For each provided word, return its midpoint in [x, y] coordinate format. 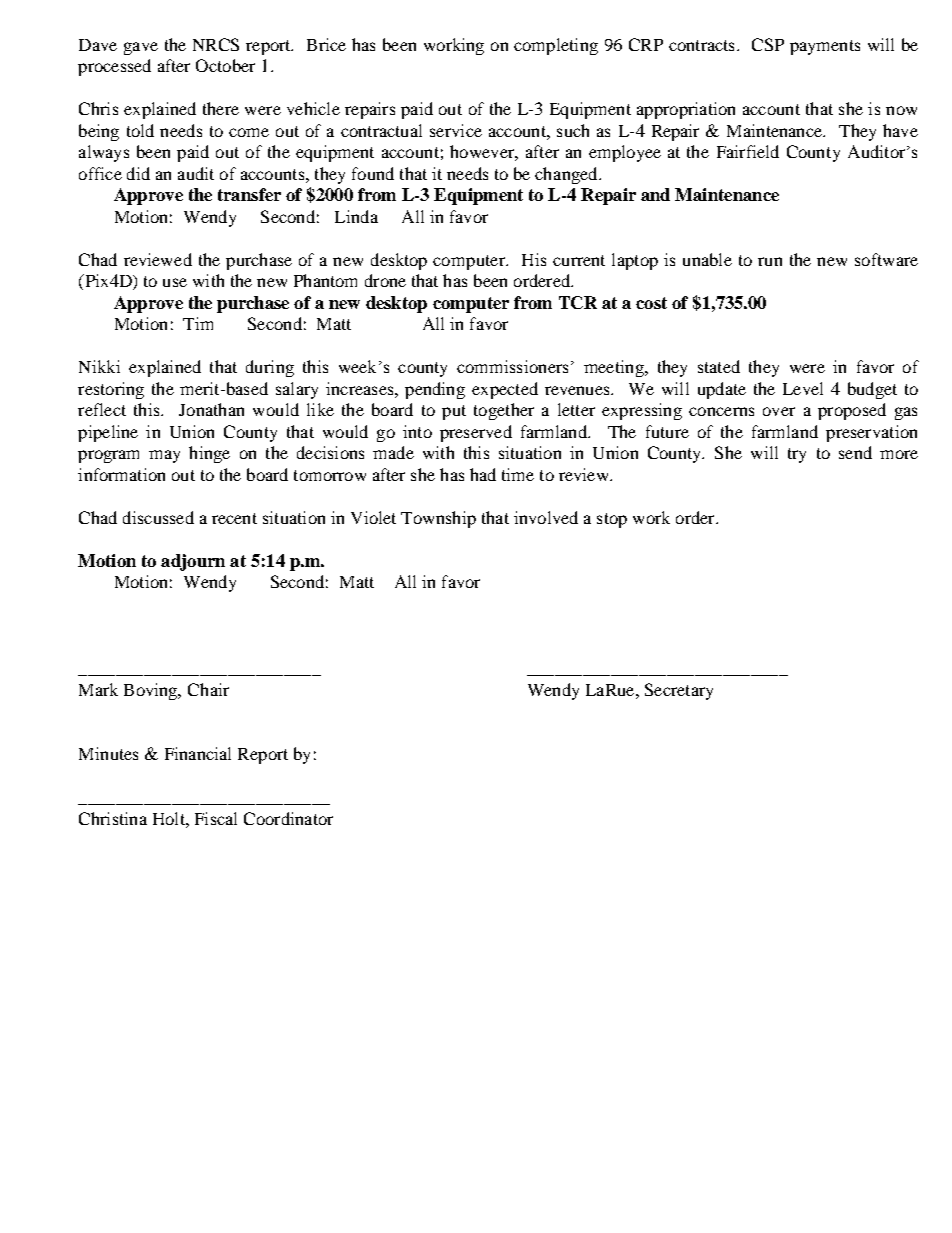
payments [825, 47]
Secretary [679, 691]
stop [612, 520]
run [770, 261]
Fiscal [216, 818]
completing [556, 46]
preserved [476, 433]
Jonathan [211, 409]
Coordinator [288, 818]
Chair [208, 689]
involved [546, 517]
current [579, 260]
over [779, 411]
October [225, 65]
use [175, 282]
